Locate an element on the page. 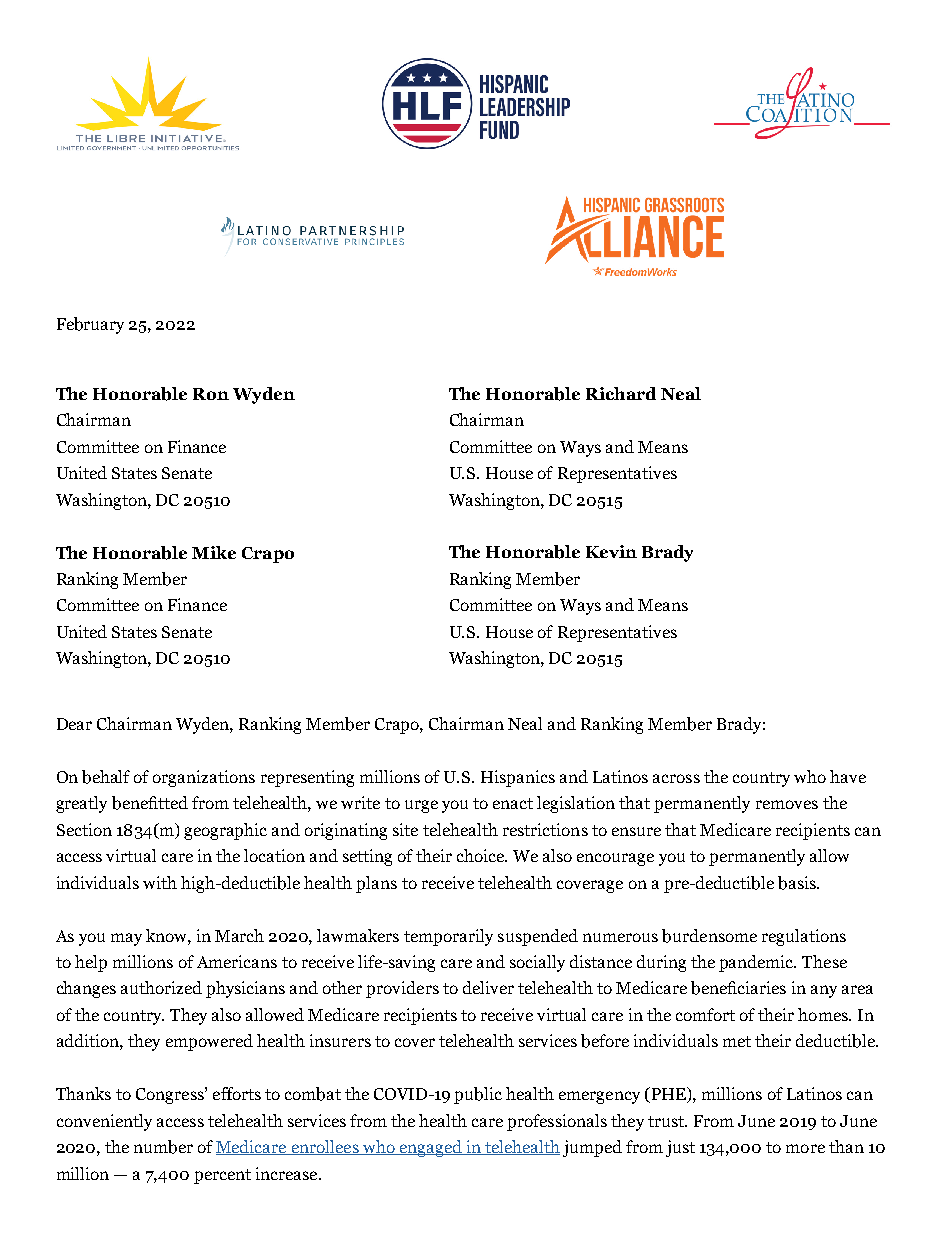 The height and width of the document is (1233, 952). Kevin is located at coordinates (611, 551).
